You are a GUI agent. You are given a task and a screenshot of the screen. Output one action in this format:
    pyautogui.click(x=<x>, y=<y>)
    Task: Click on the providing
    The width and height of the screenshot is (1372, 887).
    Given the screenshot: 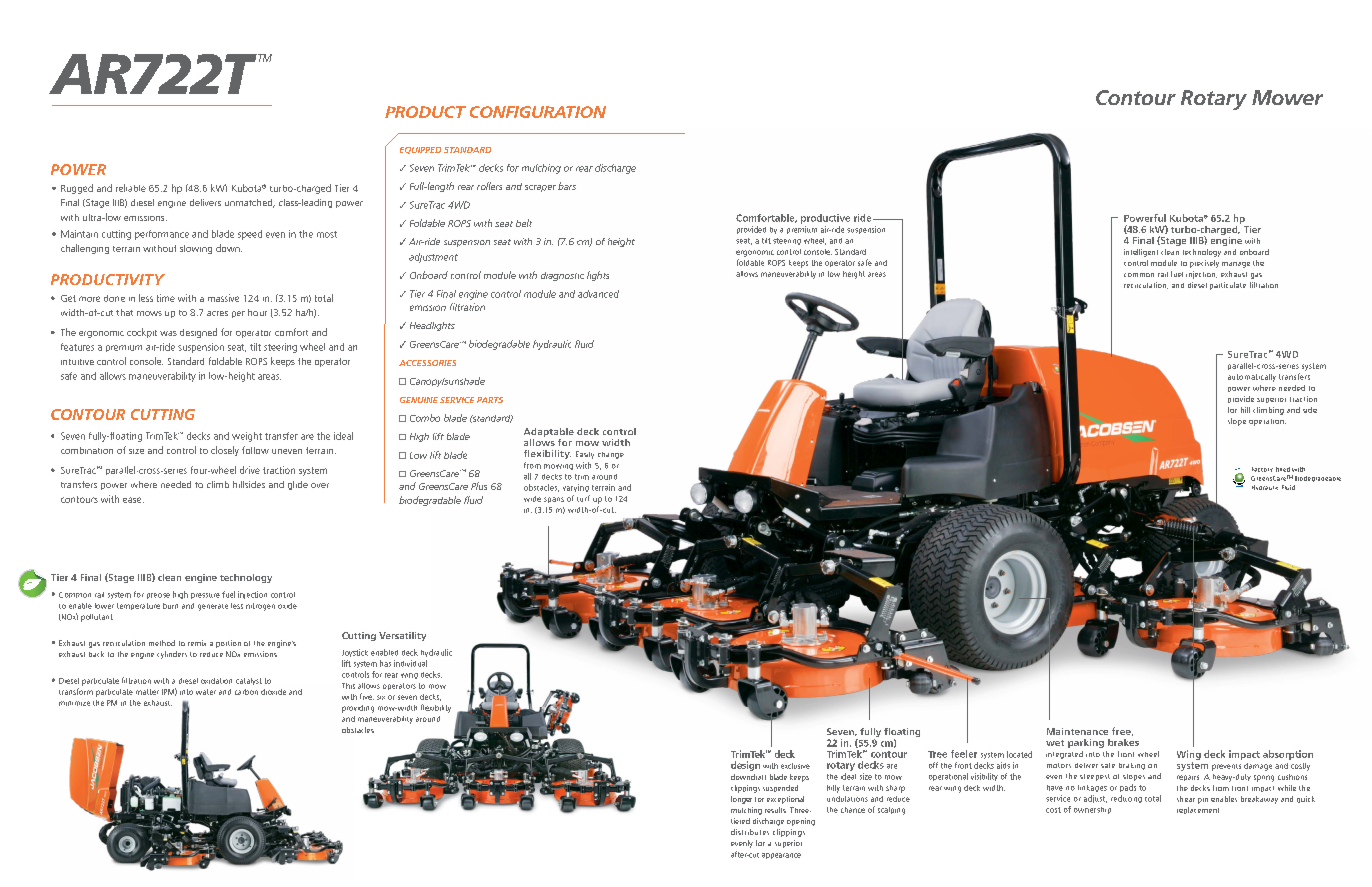 What is the action you would take?
    pyautogui.click(x=358, y=709)
